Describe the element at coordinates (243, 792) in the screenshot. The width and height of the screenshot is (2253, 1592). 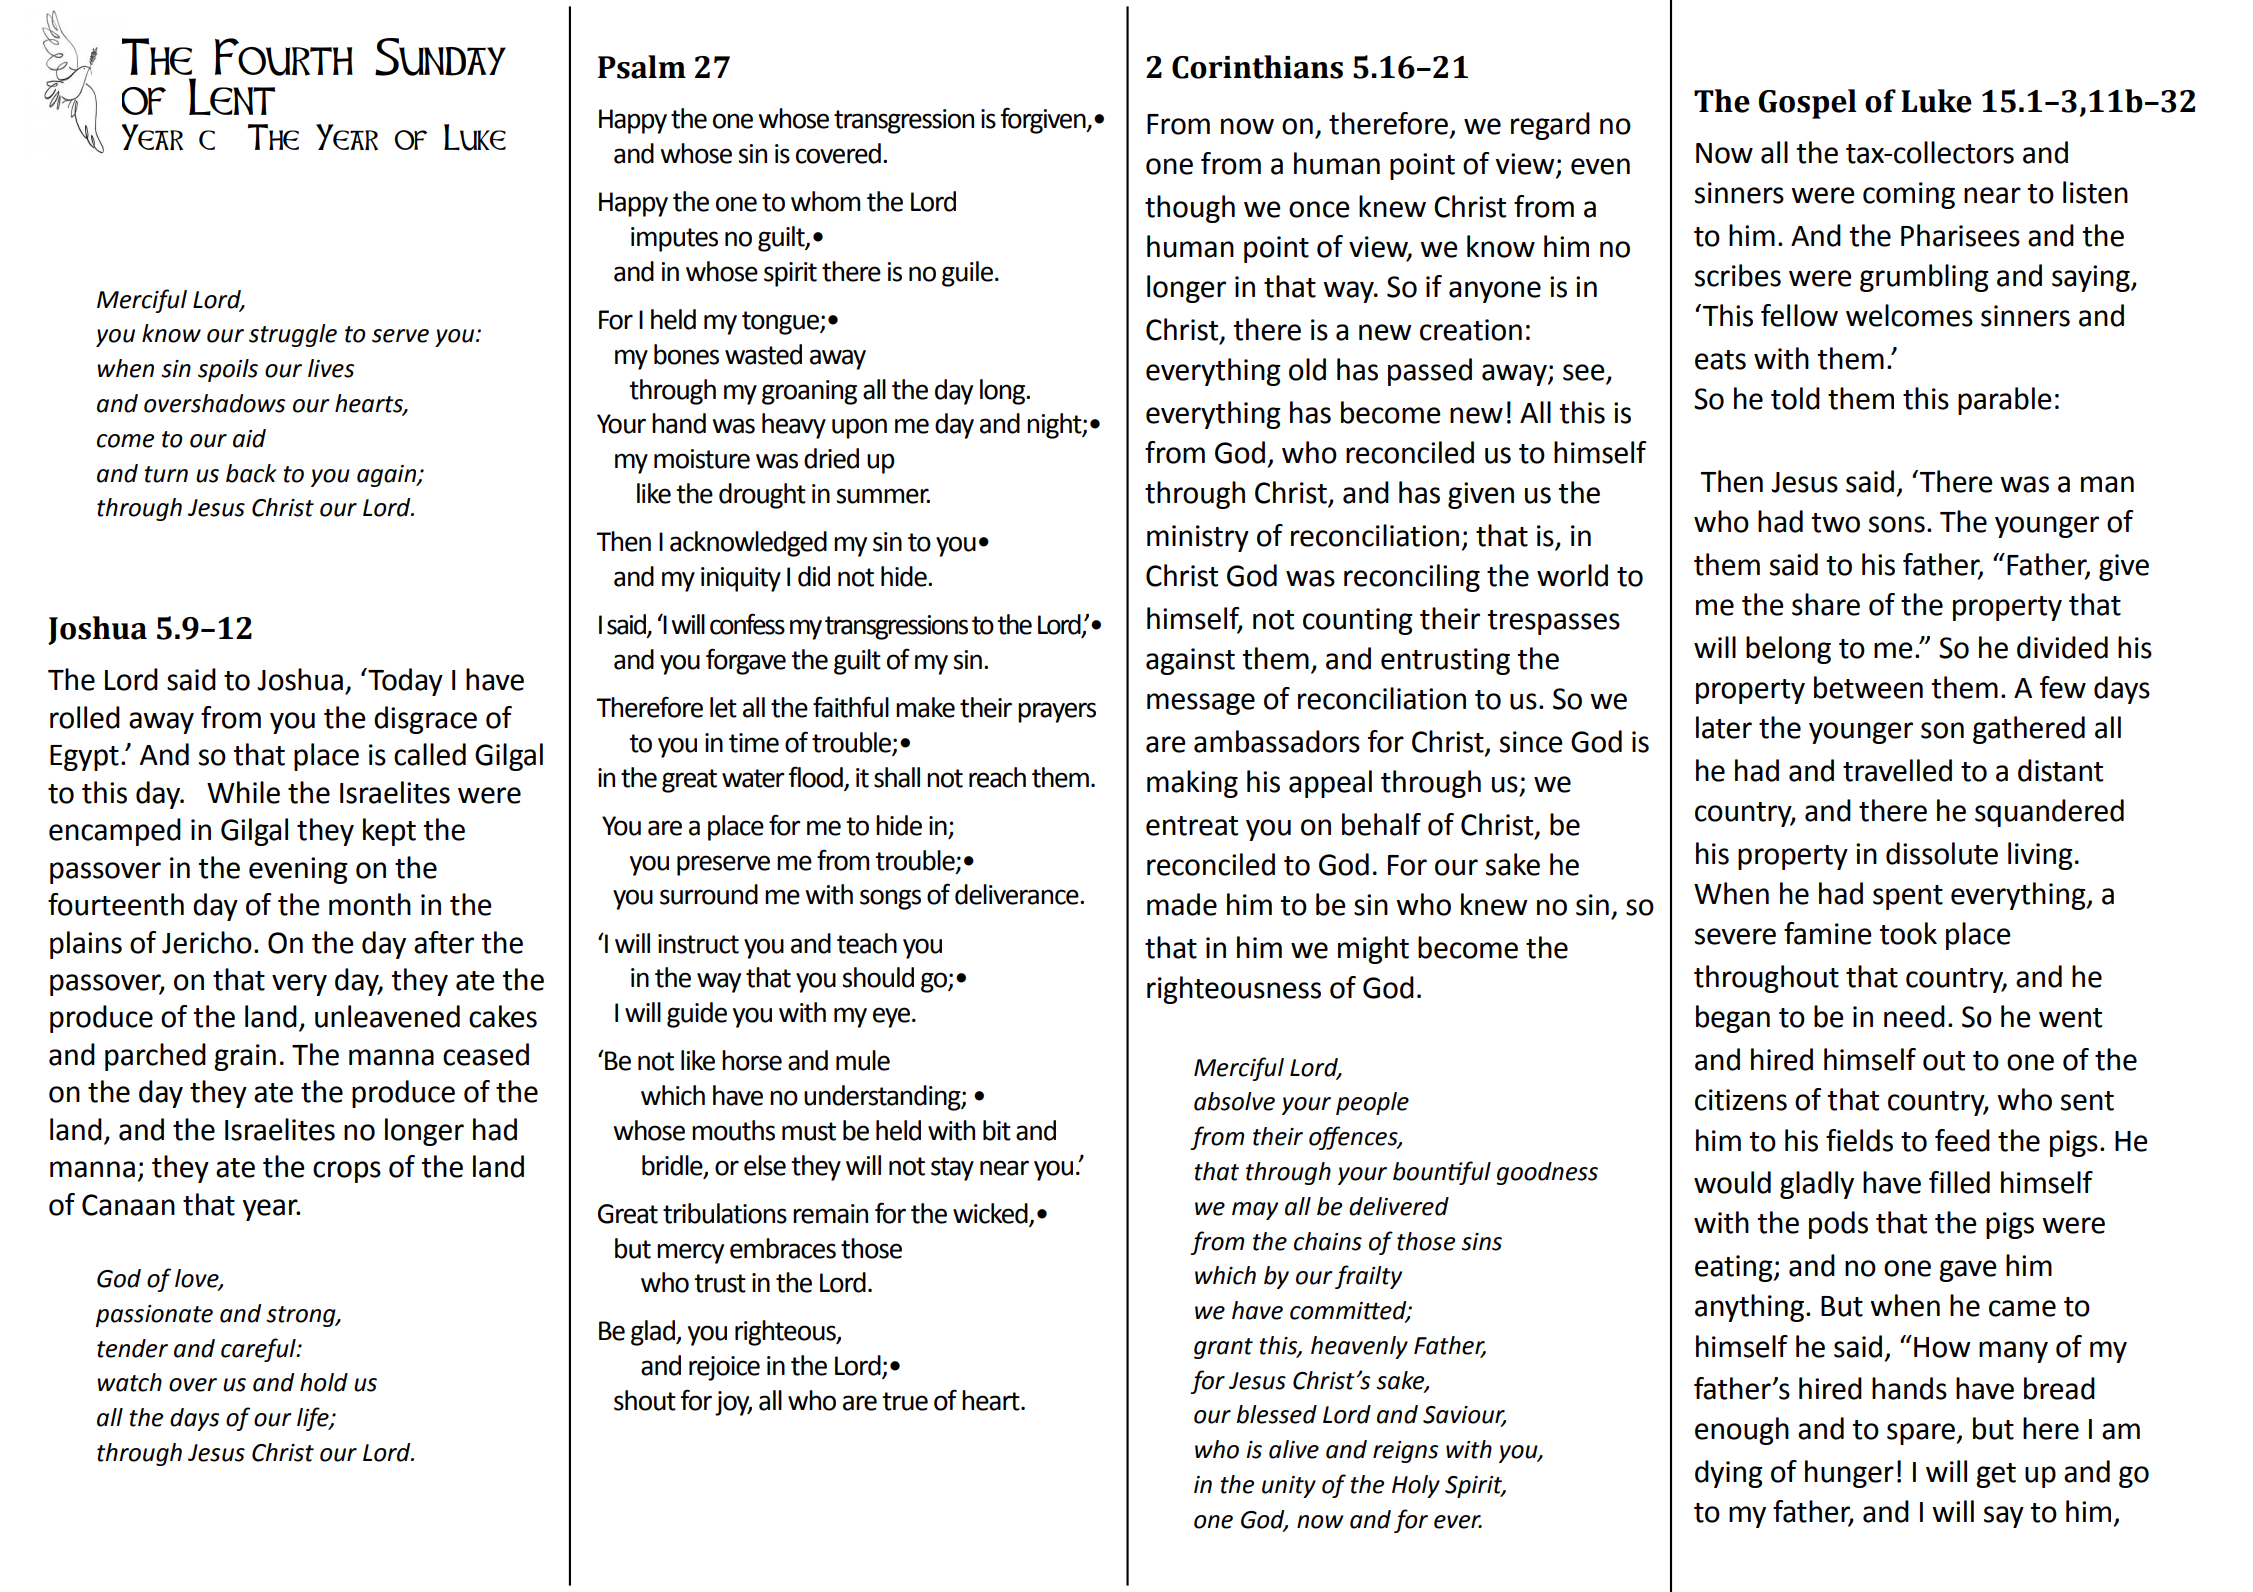
I see `While` at that location.
